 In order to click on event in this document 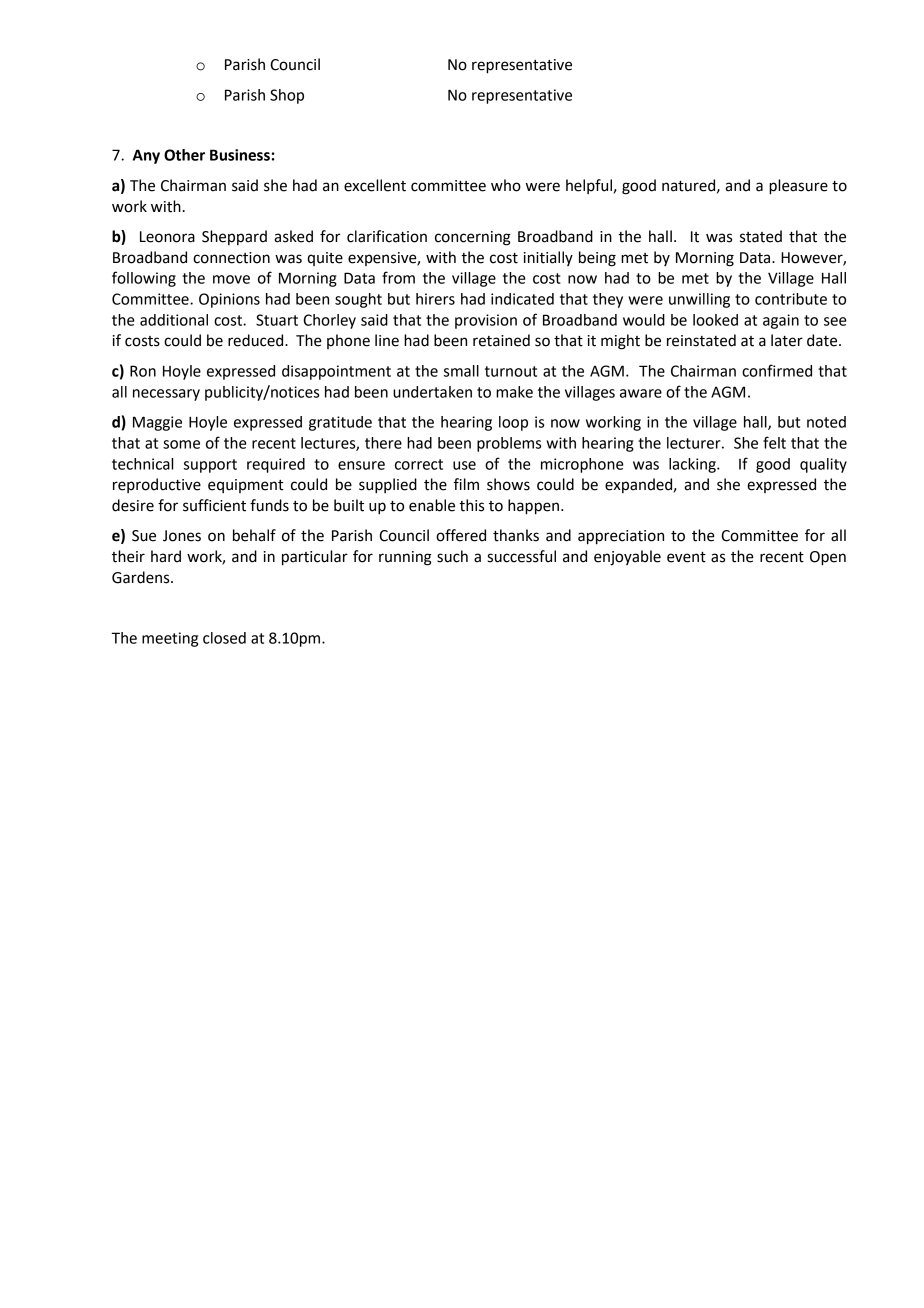, I will do `click(686, 557)`.
